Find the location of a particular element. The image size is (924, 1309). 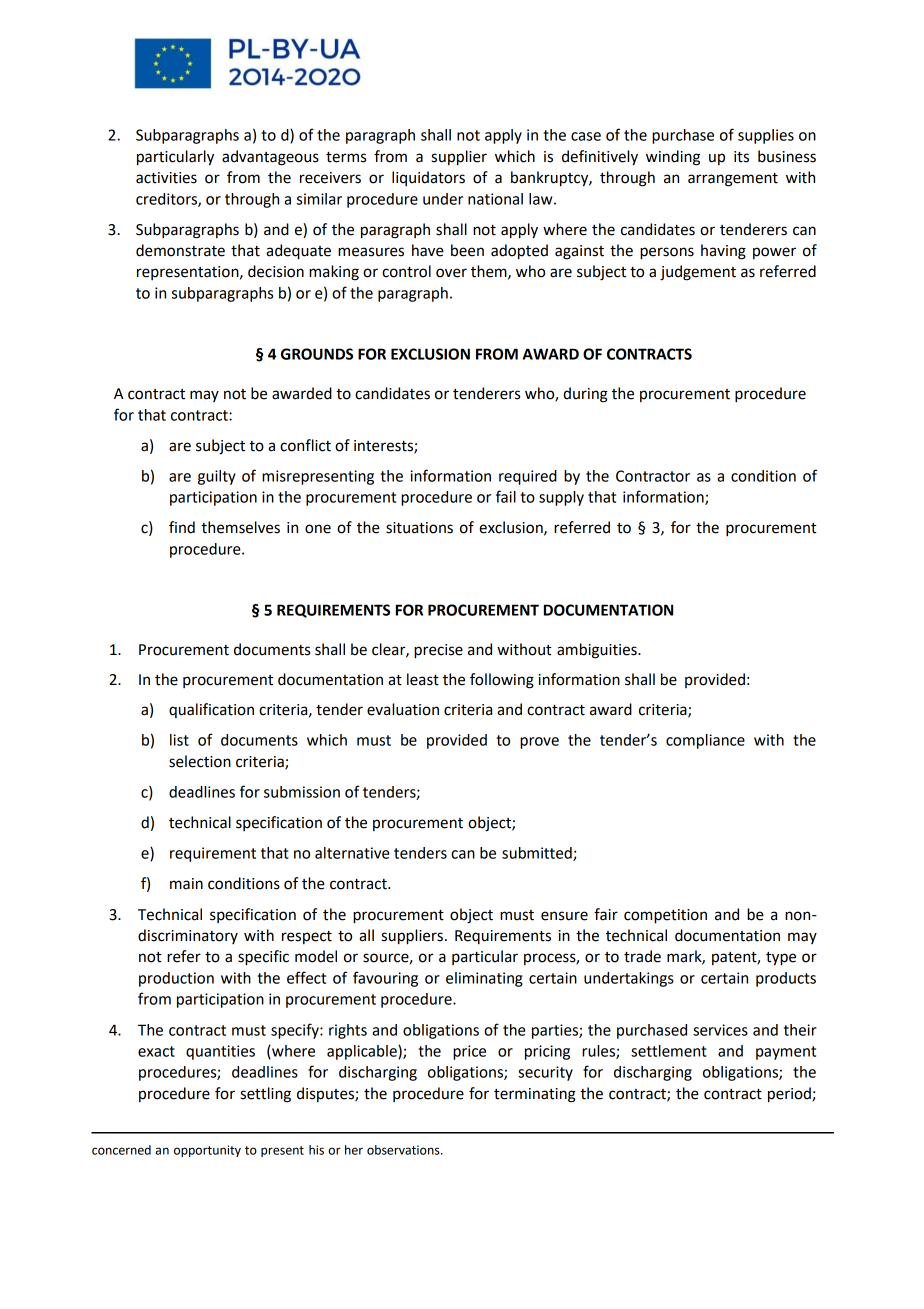

arrangement is located at coordinates (733, 180).
